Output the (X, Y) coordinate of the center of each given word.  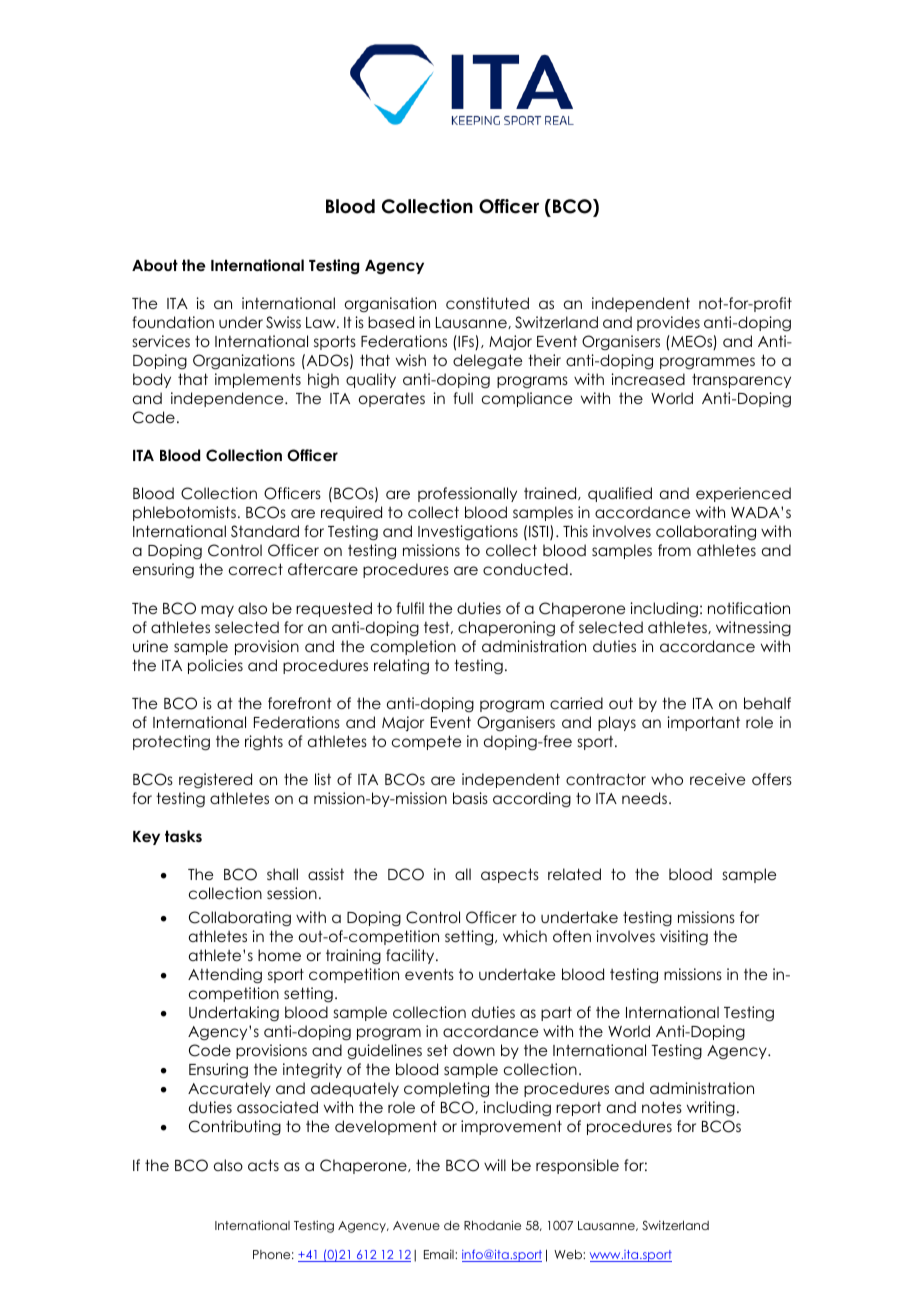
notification (749, 608)
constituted (487, 303)
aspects (510, 875)
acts (263, 1165)
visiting (684, 938)
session (292, 893)
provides (668, 323)
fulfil (410, 608)
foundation (173, 322)
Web (569, 1254)
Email (440, 1254)
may (217, 611)
